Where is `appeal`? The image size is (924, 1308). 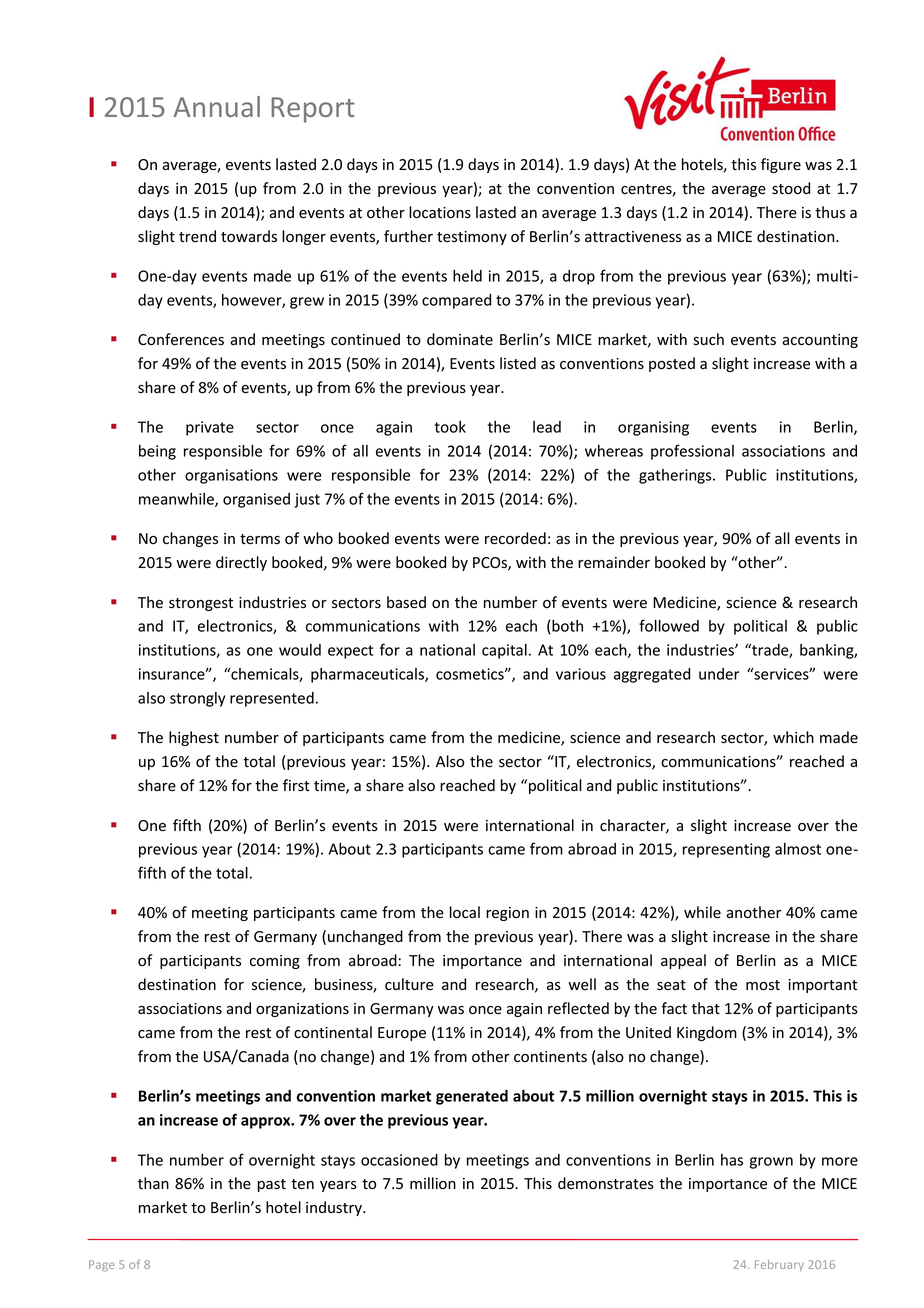 appeal is located at coordinates (683, 961).
